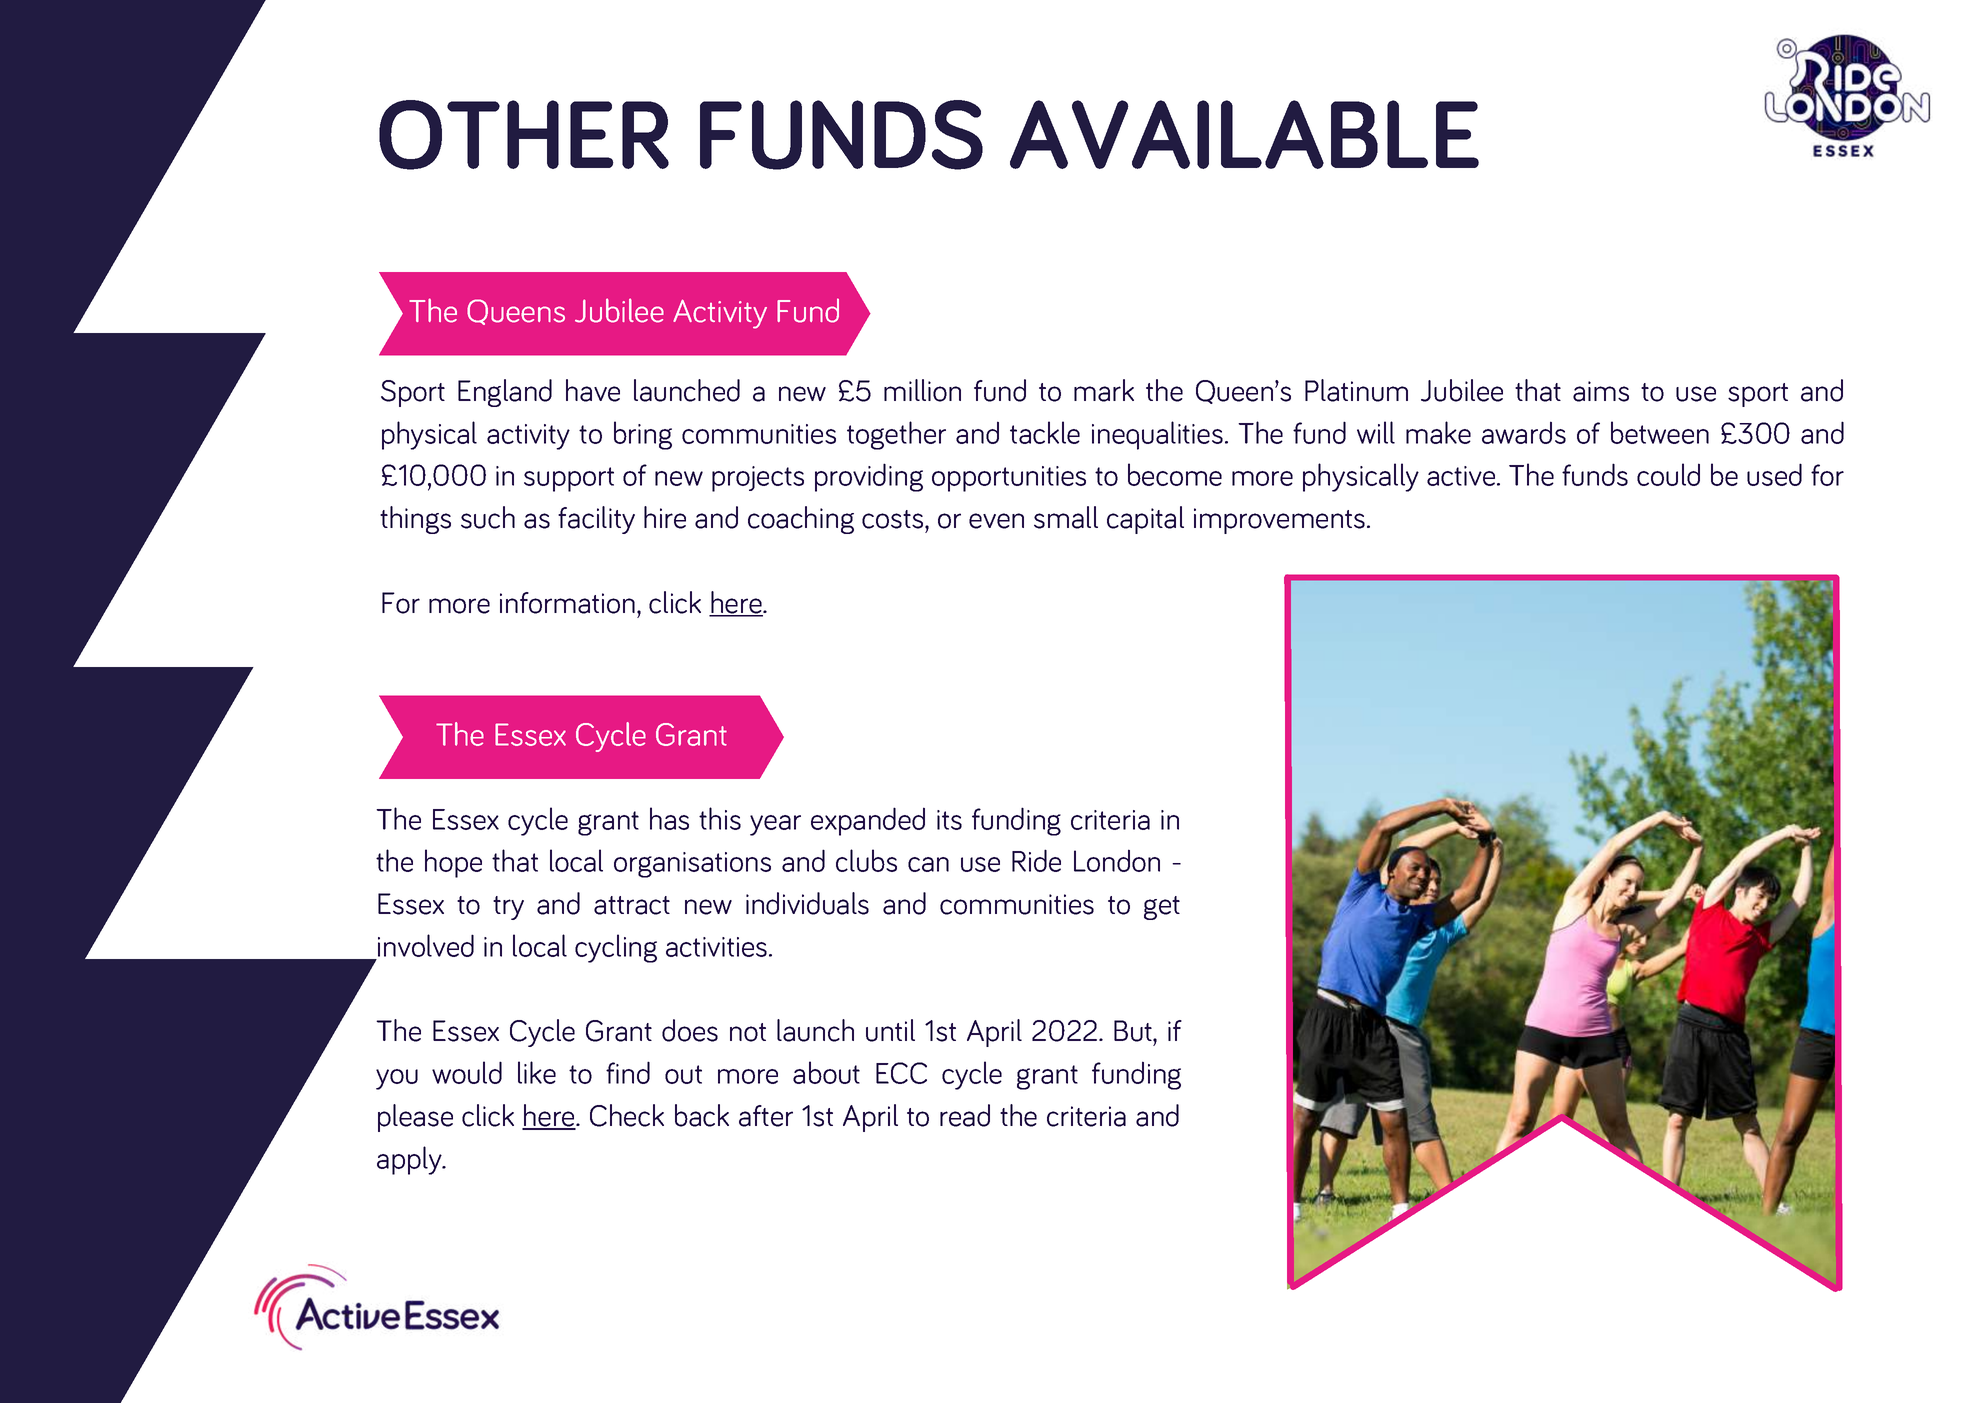  What do you see at coordinates (1668, 474) in the screenshot?
I see `could` at bounding box center [1668, 474].
